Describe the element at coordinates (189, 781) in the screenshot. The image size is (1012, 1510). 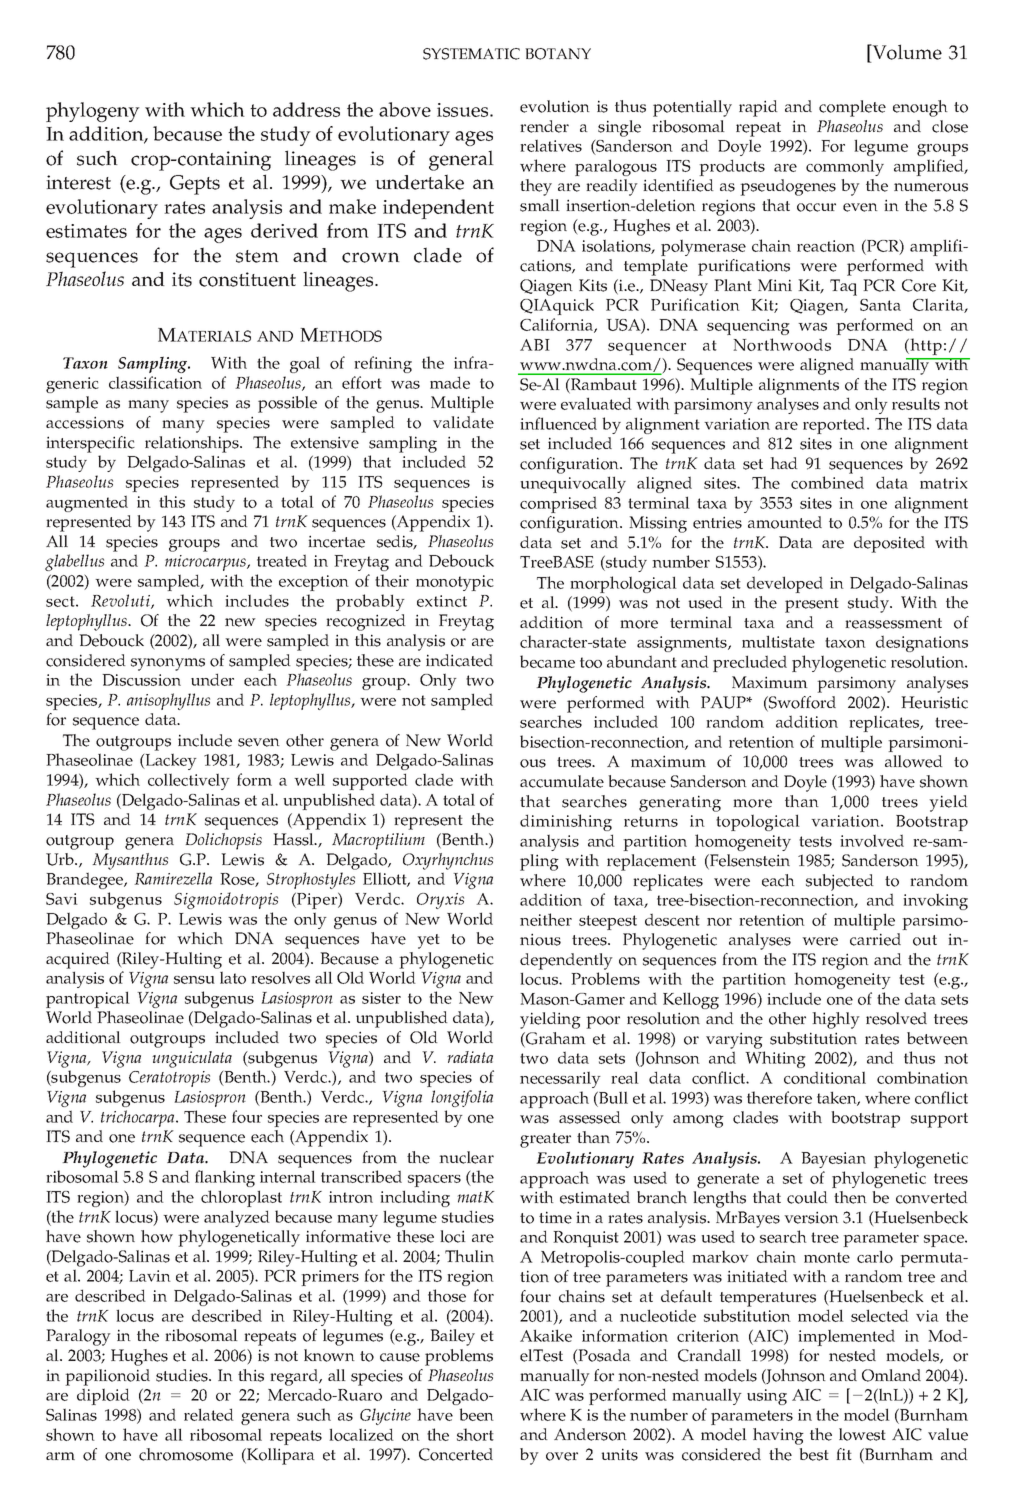
I see `collectively` at that location.
